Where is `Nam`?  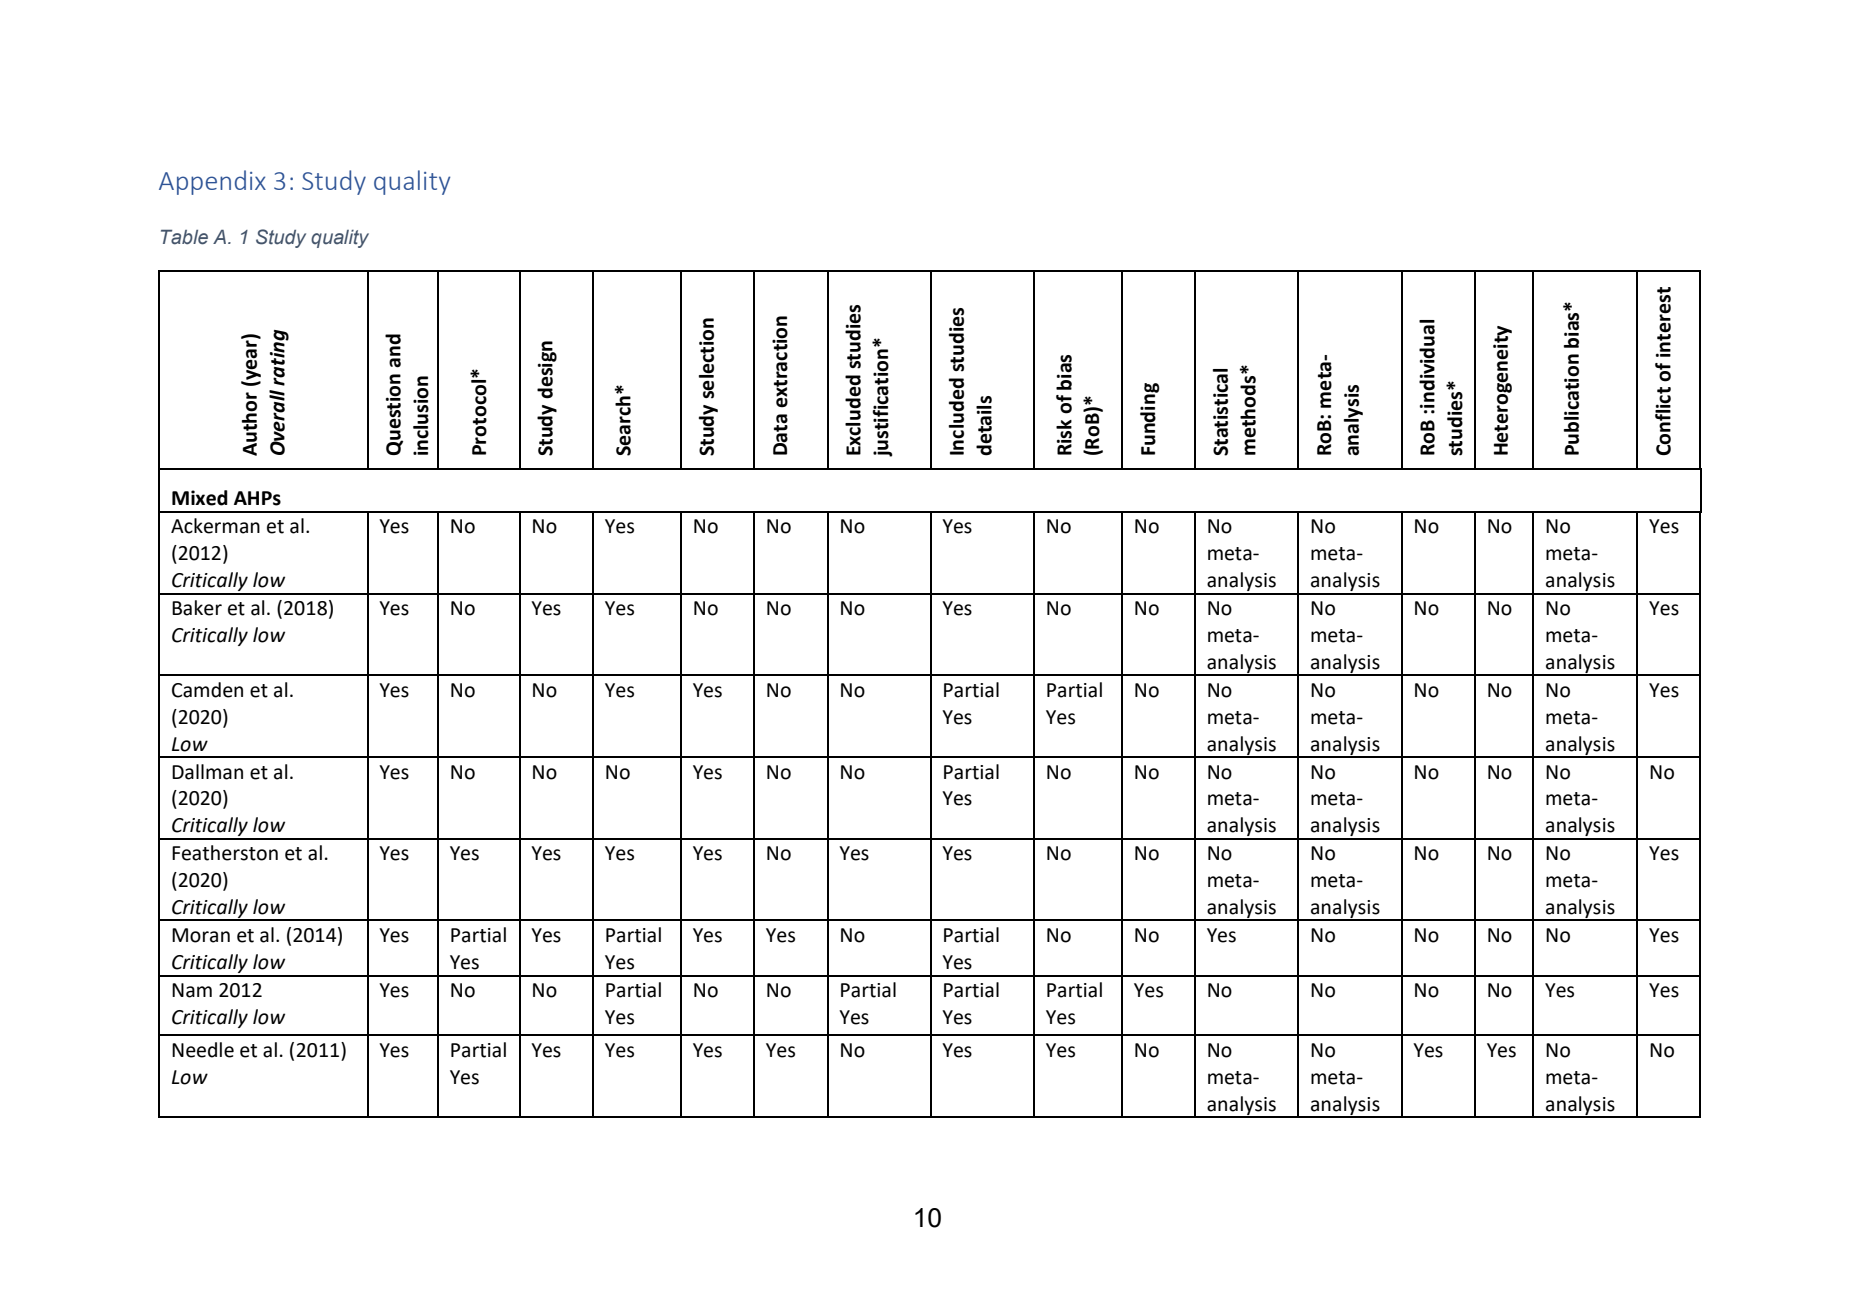
Nam is located at coordinates (192, 990).
